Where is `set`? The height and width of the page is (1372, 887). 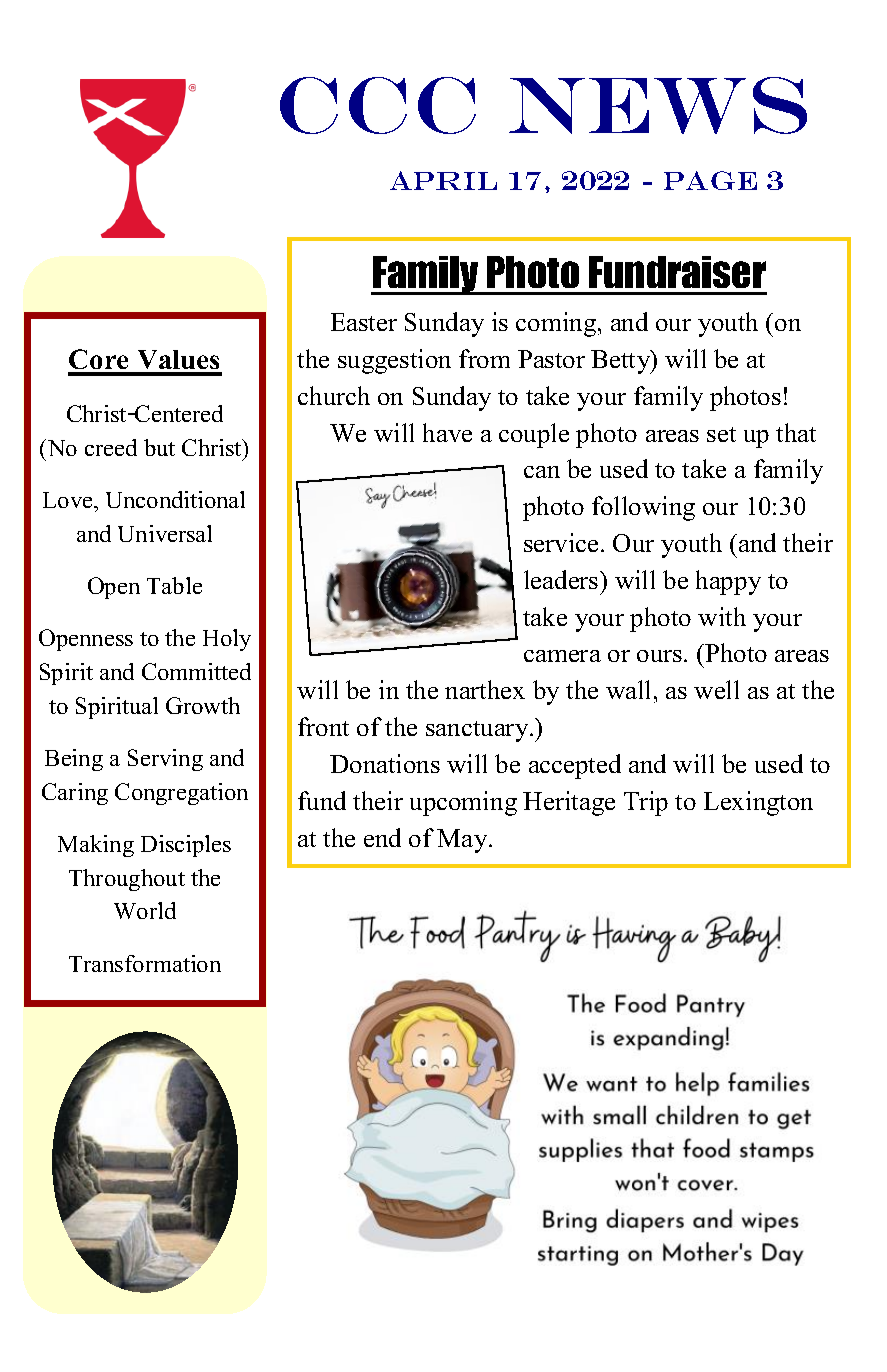 set is located at coordinates (721, 434).
